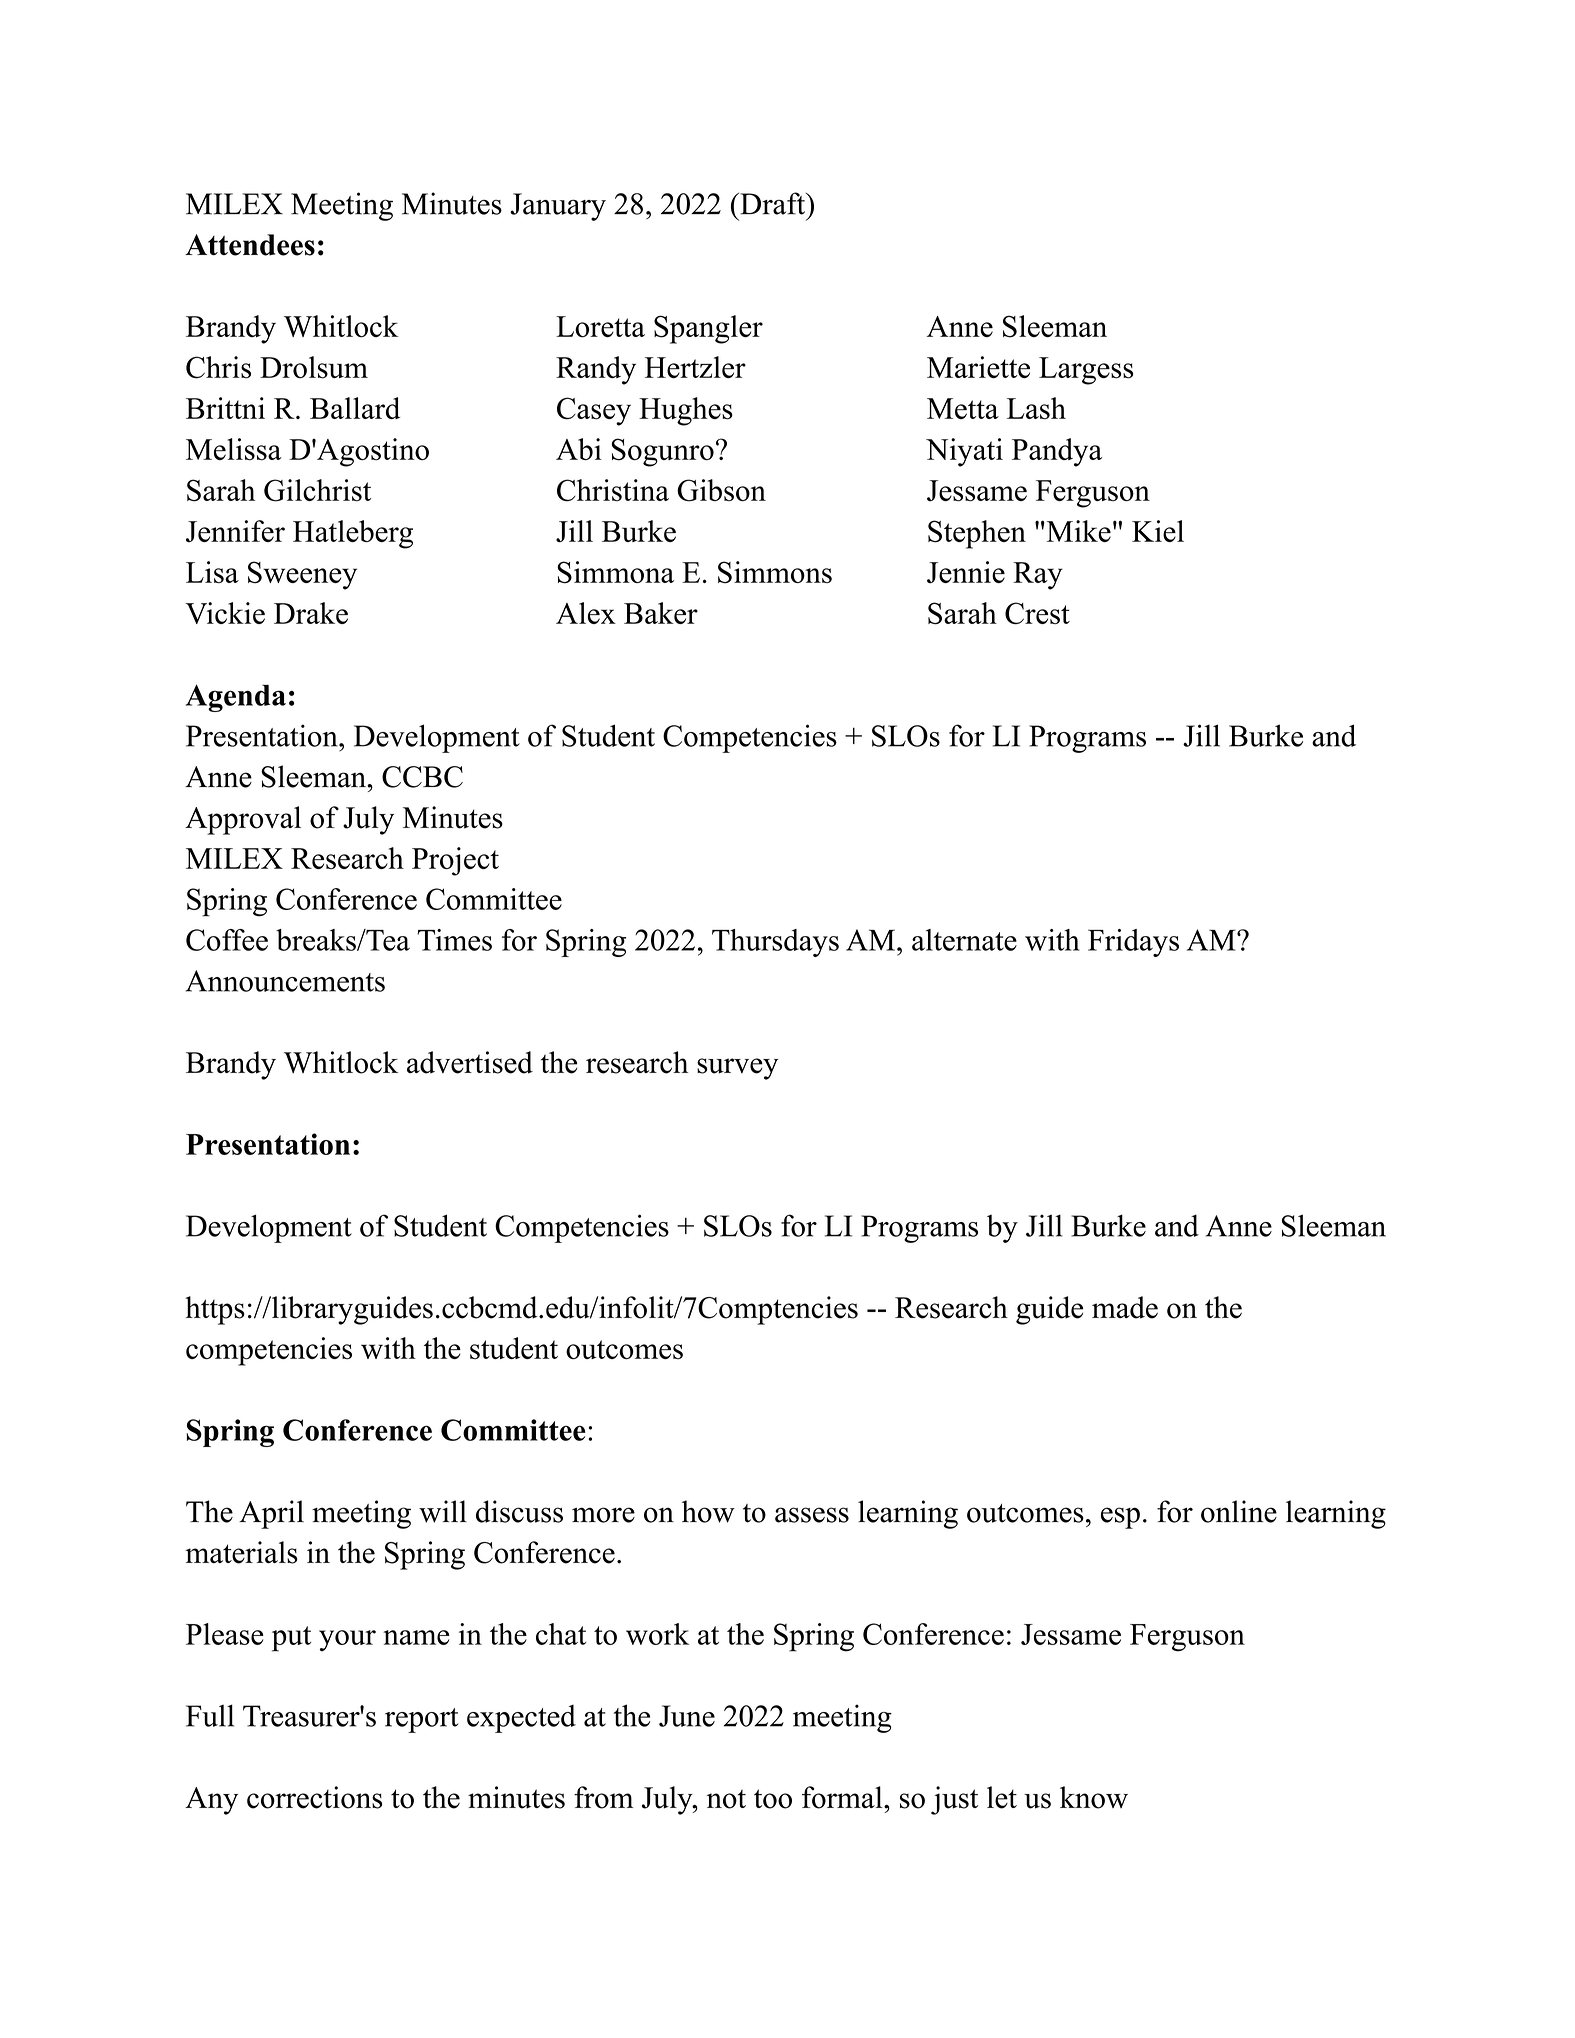  Describe the element at coordinates (1086, 371) in the screenshot. I see `Largess` at that location.
